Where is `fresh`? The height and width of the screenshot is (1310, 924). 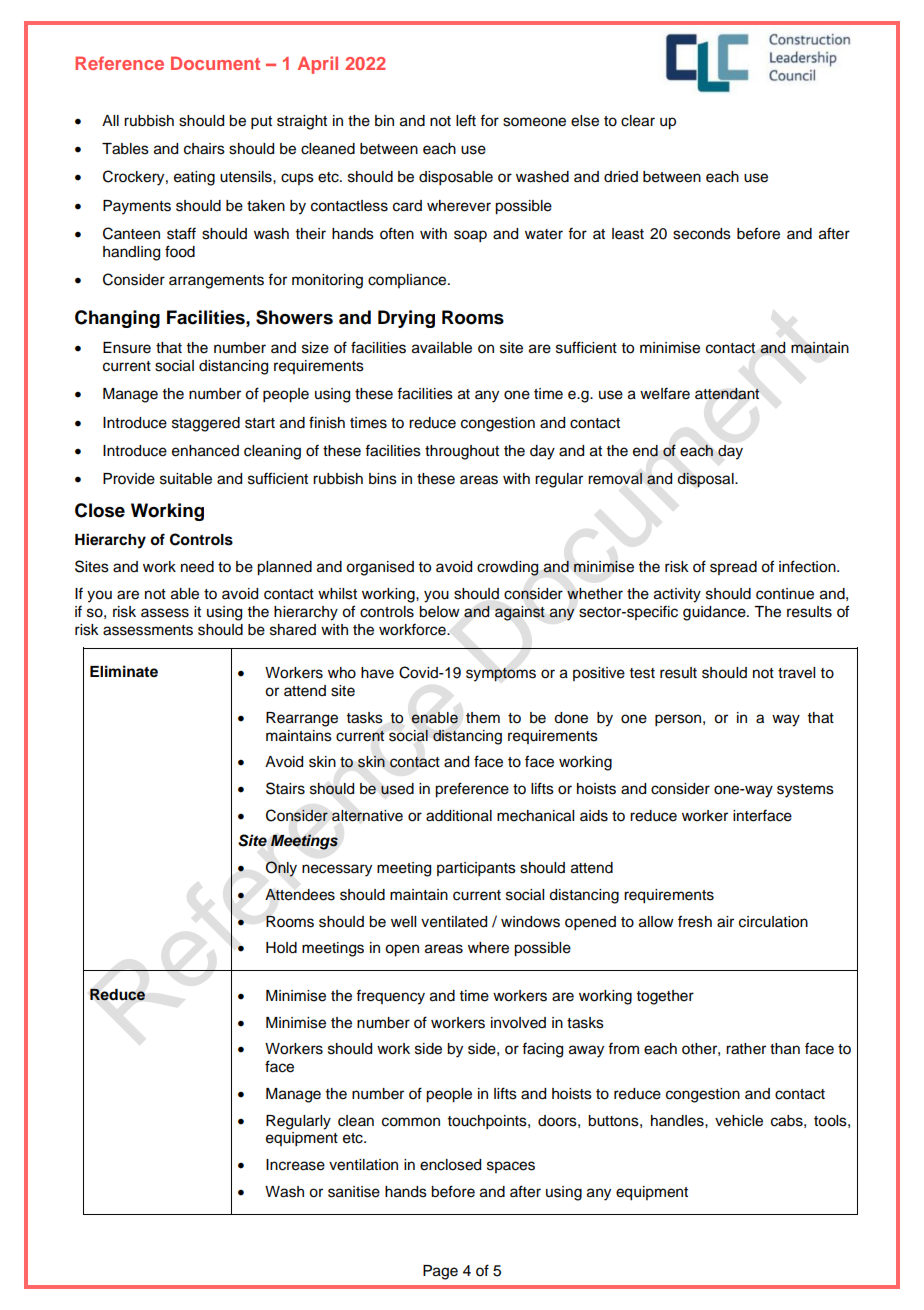 fresh is located at coordinates (695, 921).
